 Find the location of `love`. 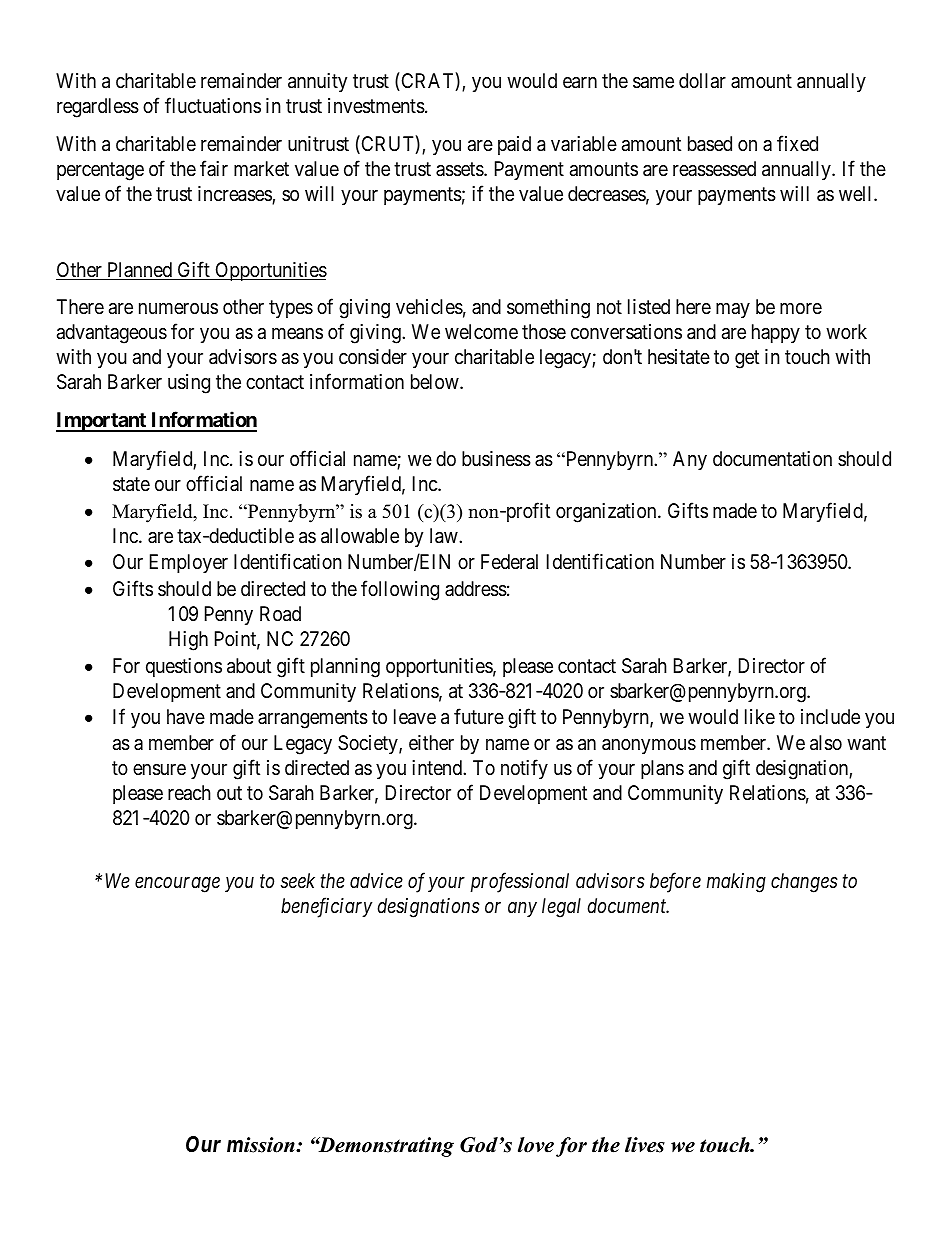

love is located at coordinates (536, 1145).
